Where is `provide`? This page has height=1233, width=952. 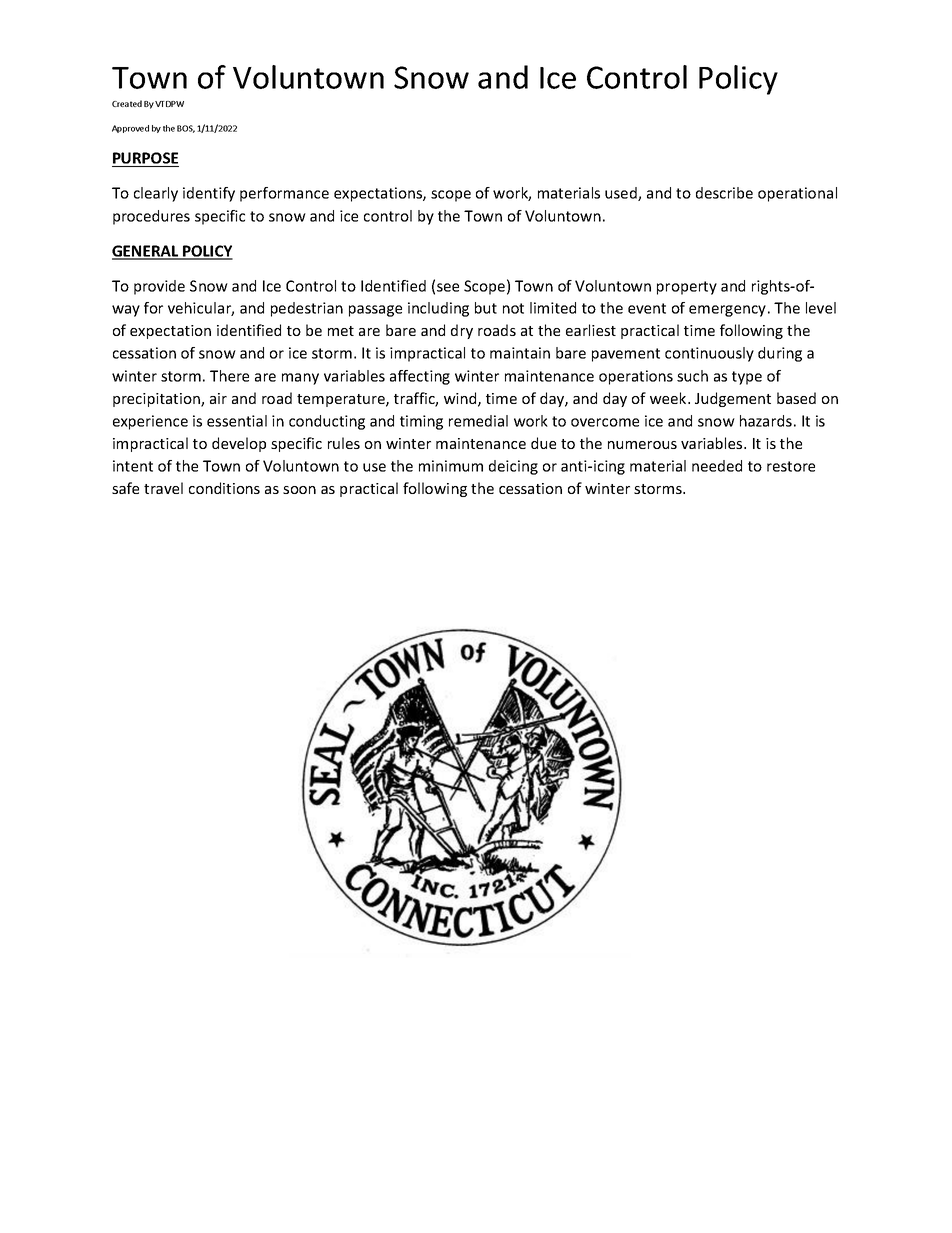 provide is located at coordinates (159, 287).
